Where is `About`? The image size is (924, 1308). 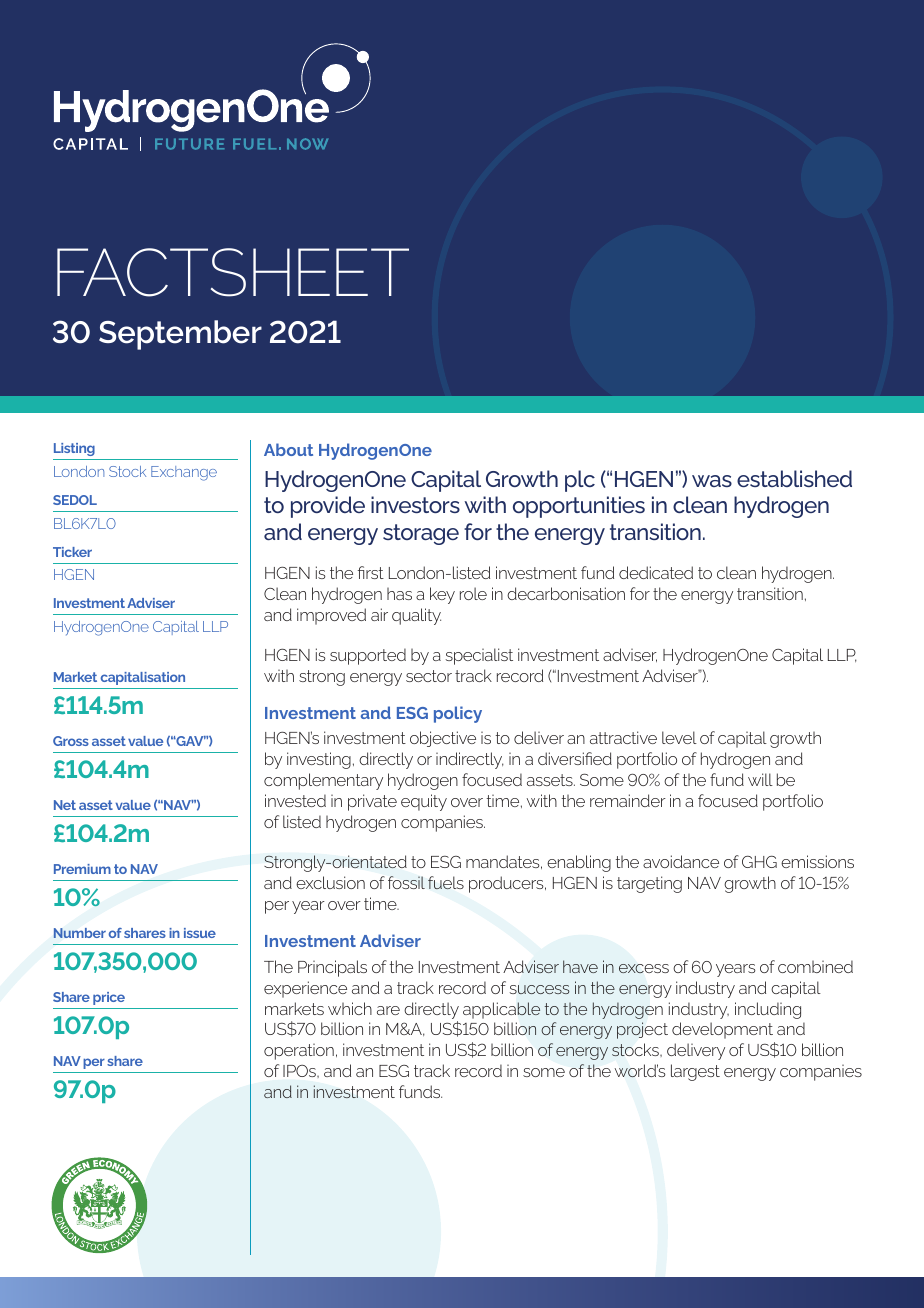 About is located at coordinates (288, 449).
